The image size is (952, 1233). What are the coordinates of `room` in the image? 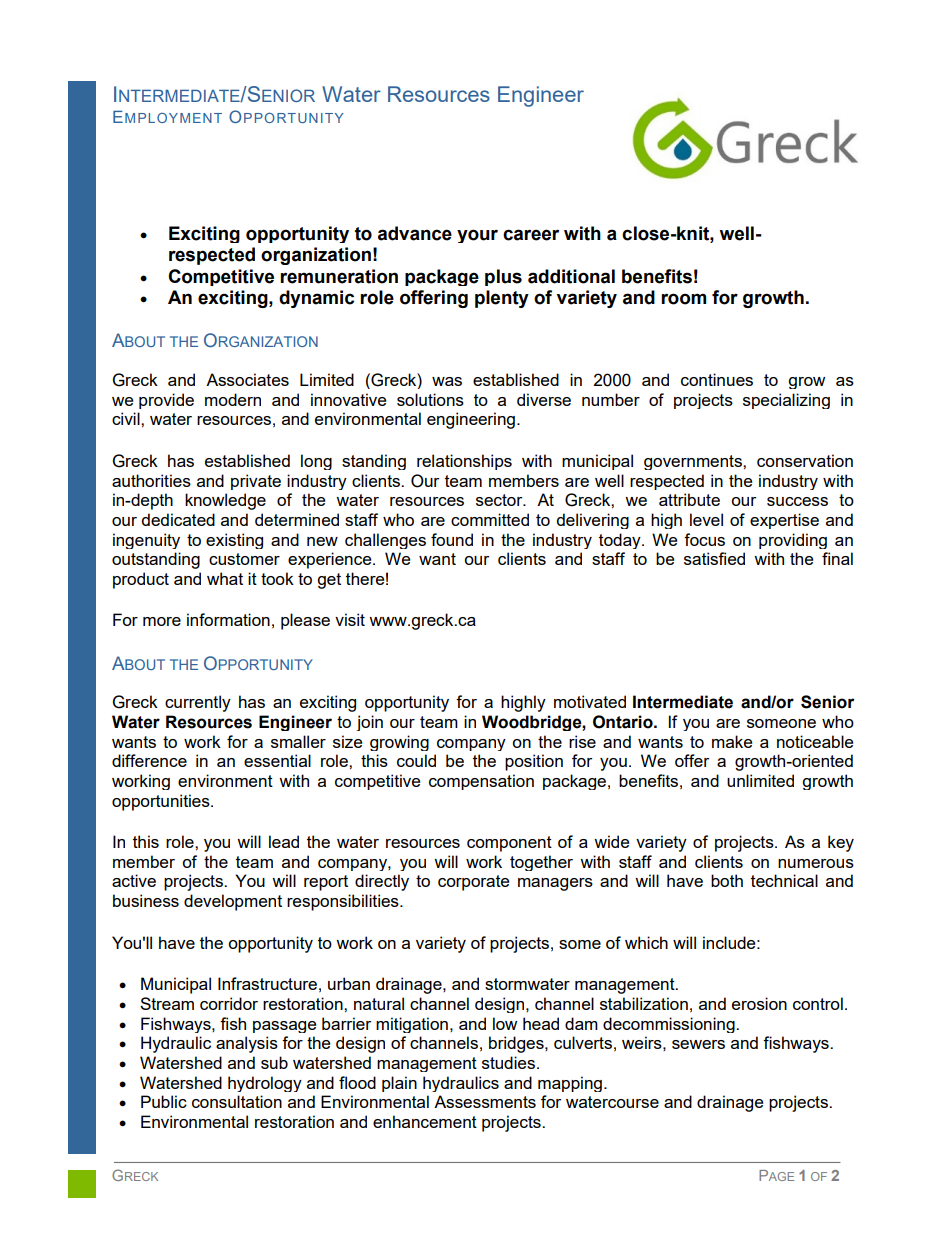 It's located at (683, 299).
